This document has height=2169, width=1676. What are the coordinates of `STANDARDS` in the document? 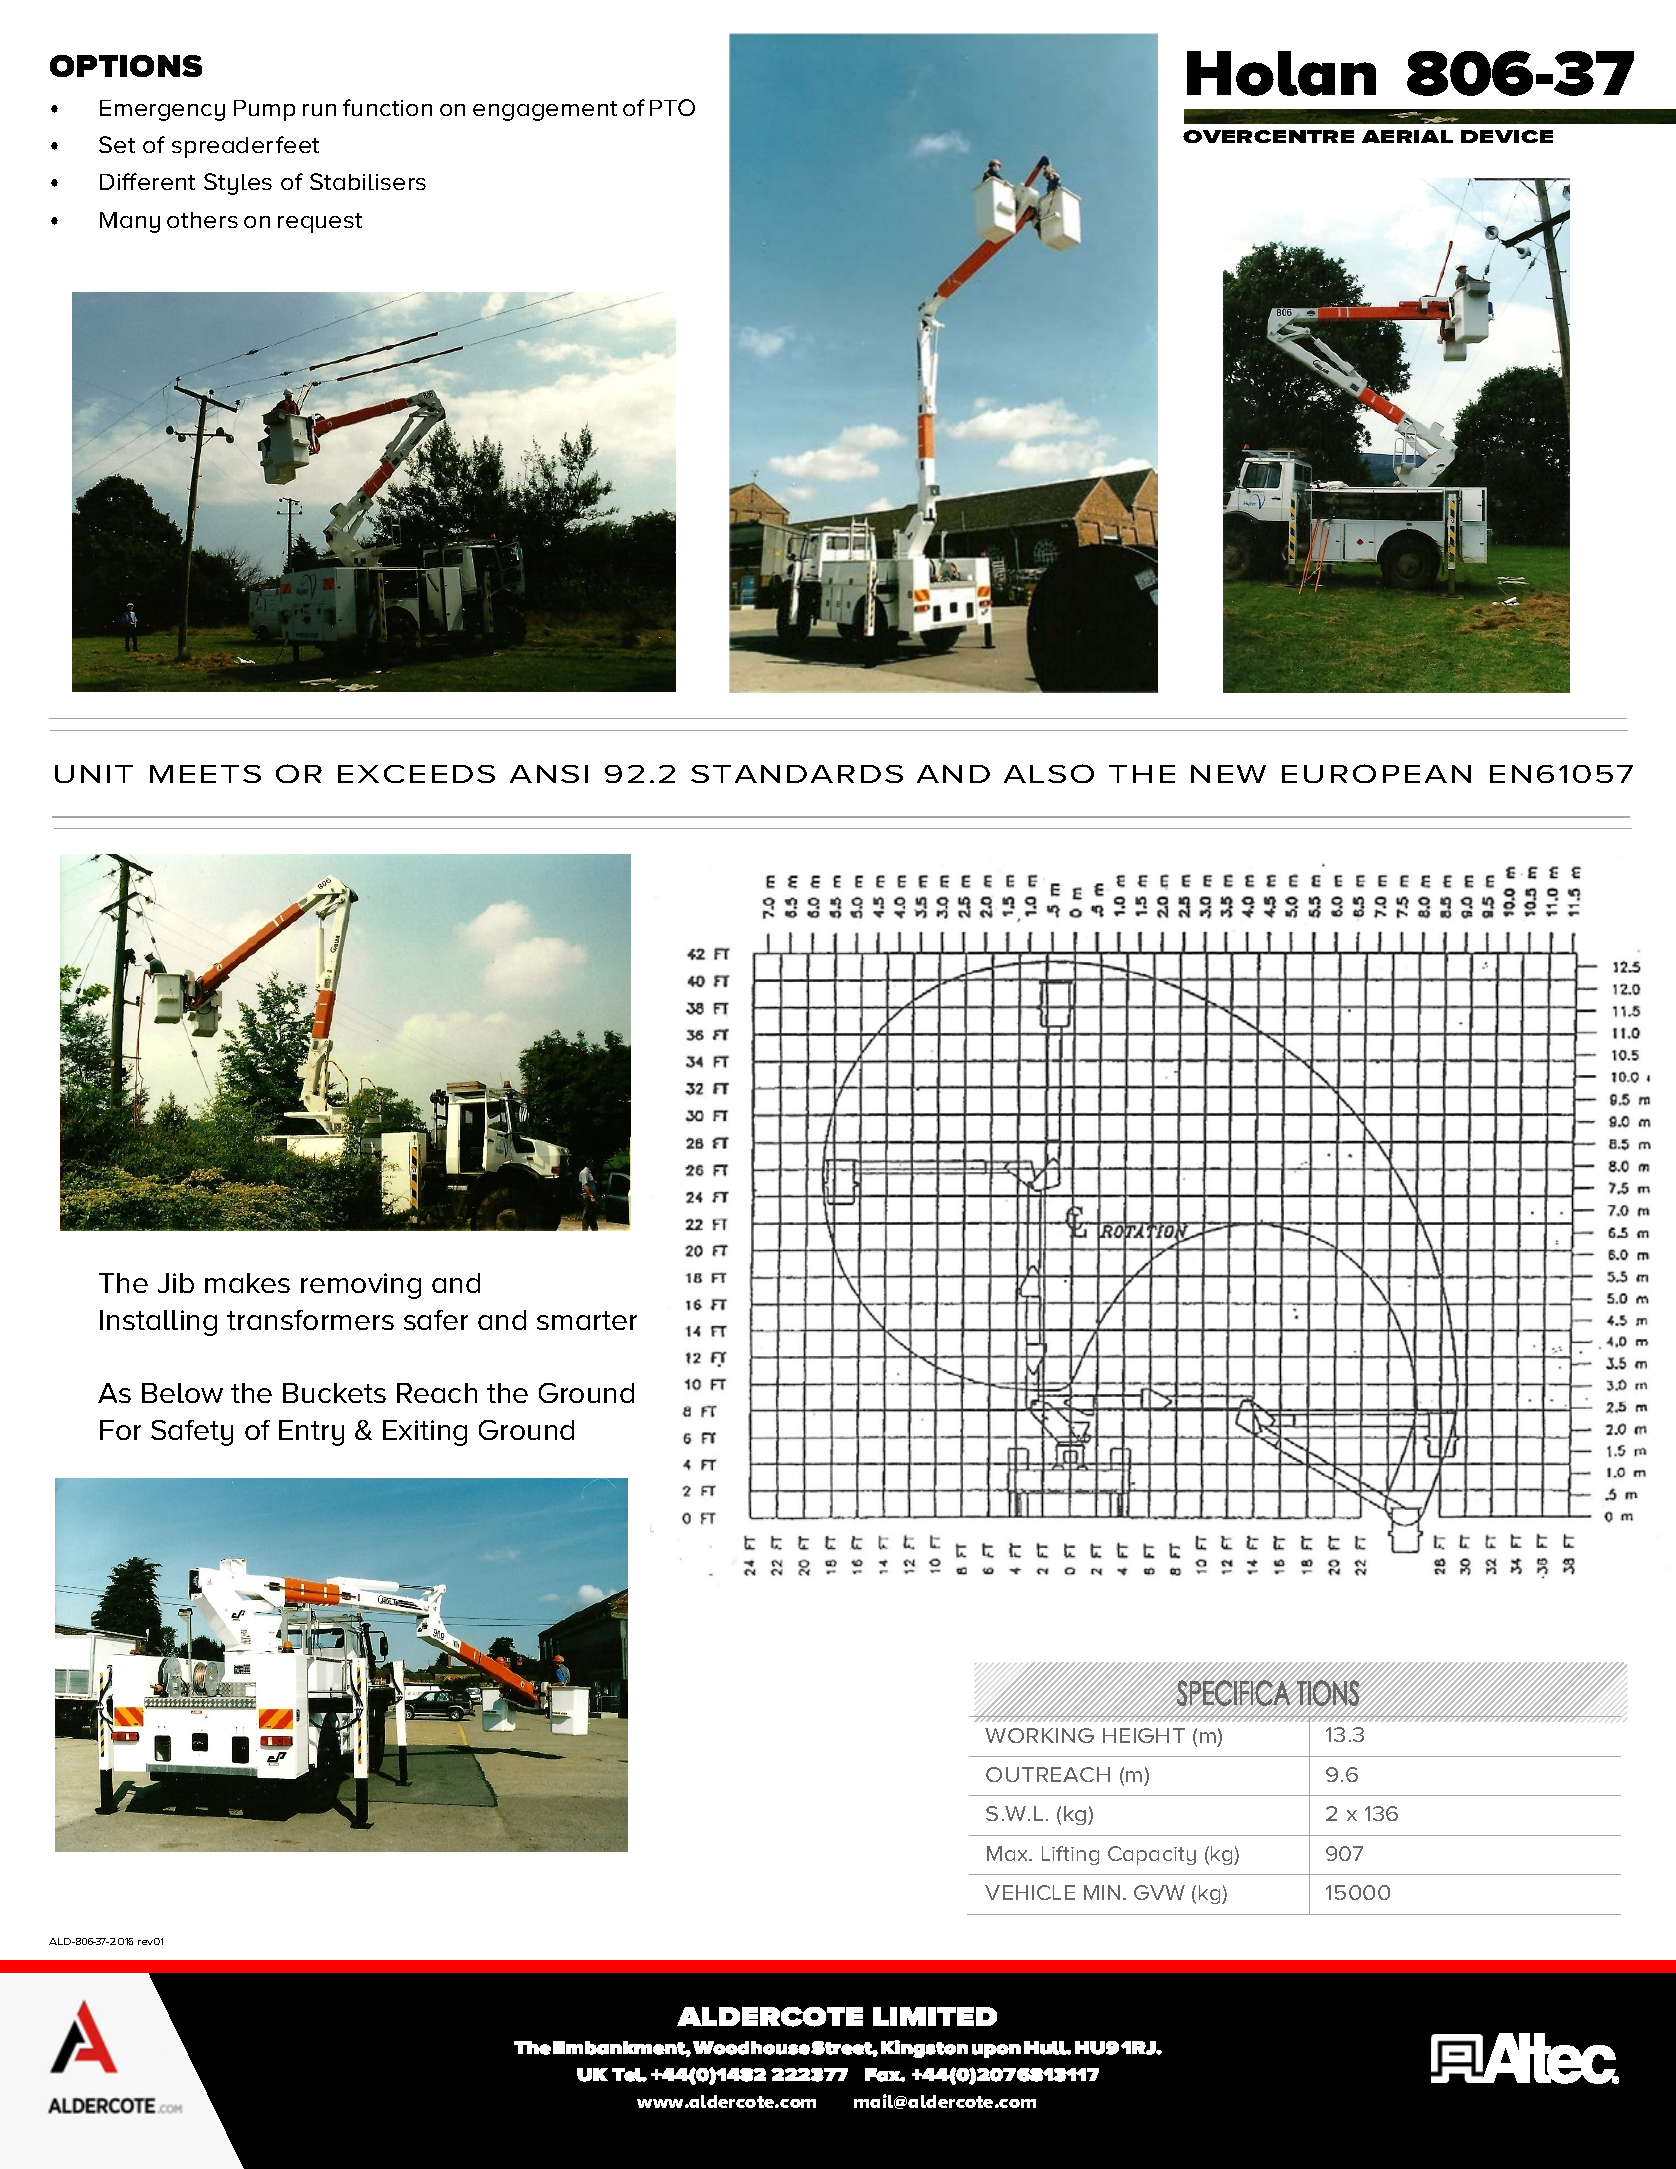 It's located at (797, 774).
